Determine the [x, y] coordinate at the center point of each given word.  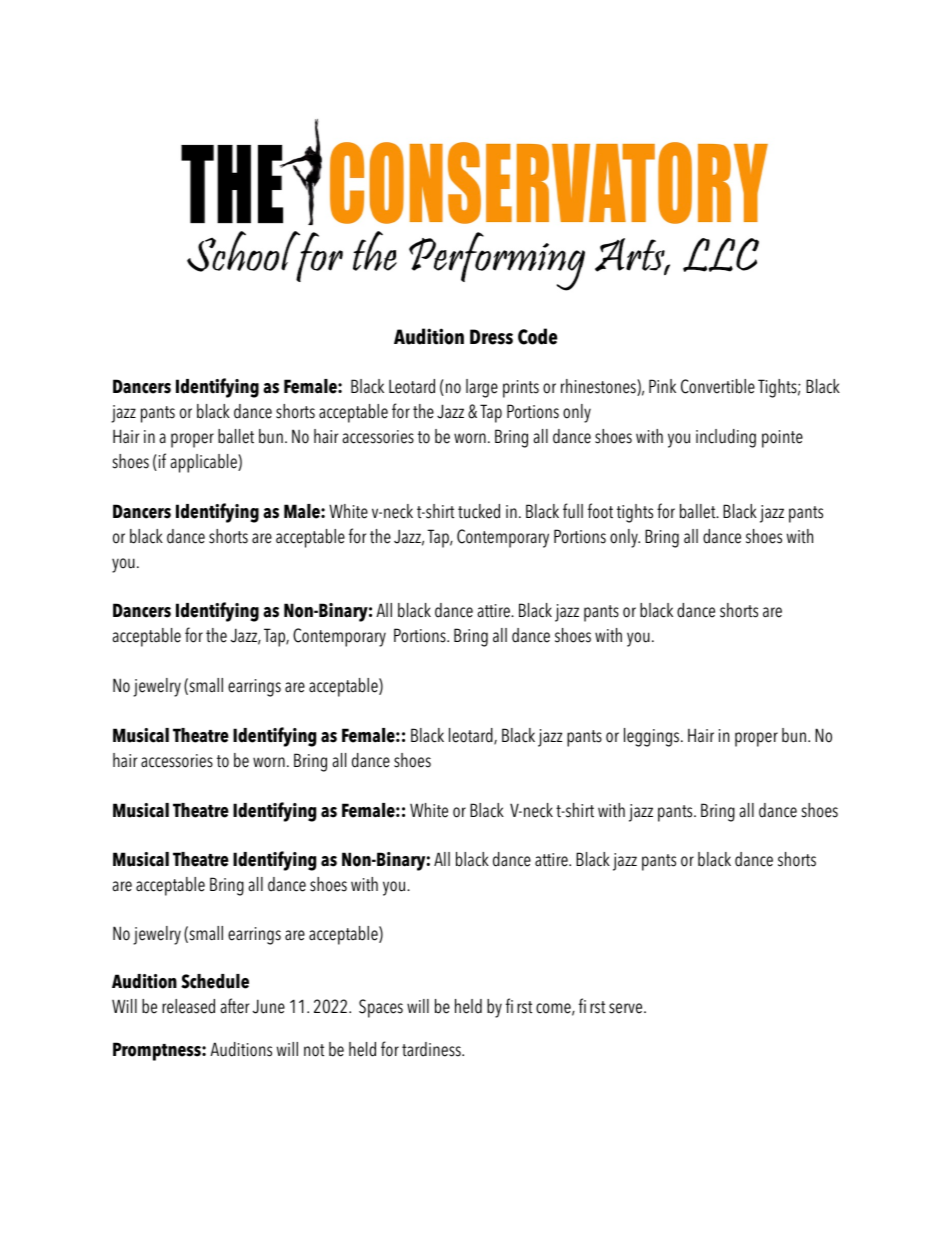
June [269, 1006]
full [573, 511]
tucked [479, 511]
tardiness [432, 1049]
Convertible [718, 386]
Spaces [381, 1008]
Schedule [215, 981]
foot [600, 511]
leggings [653, 737]
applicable [204, 463]
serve [627, 1008]
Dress [491, 337]
